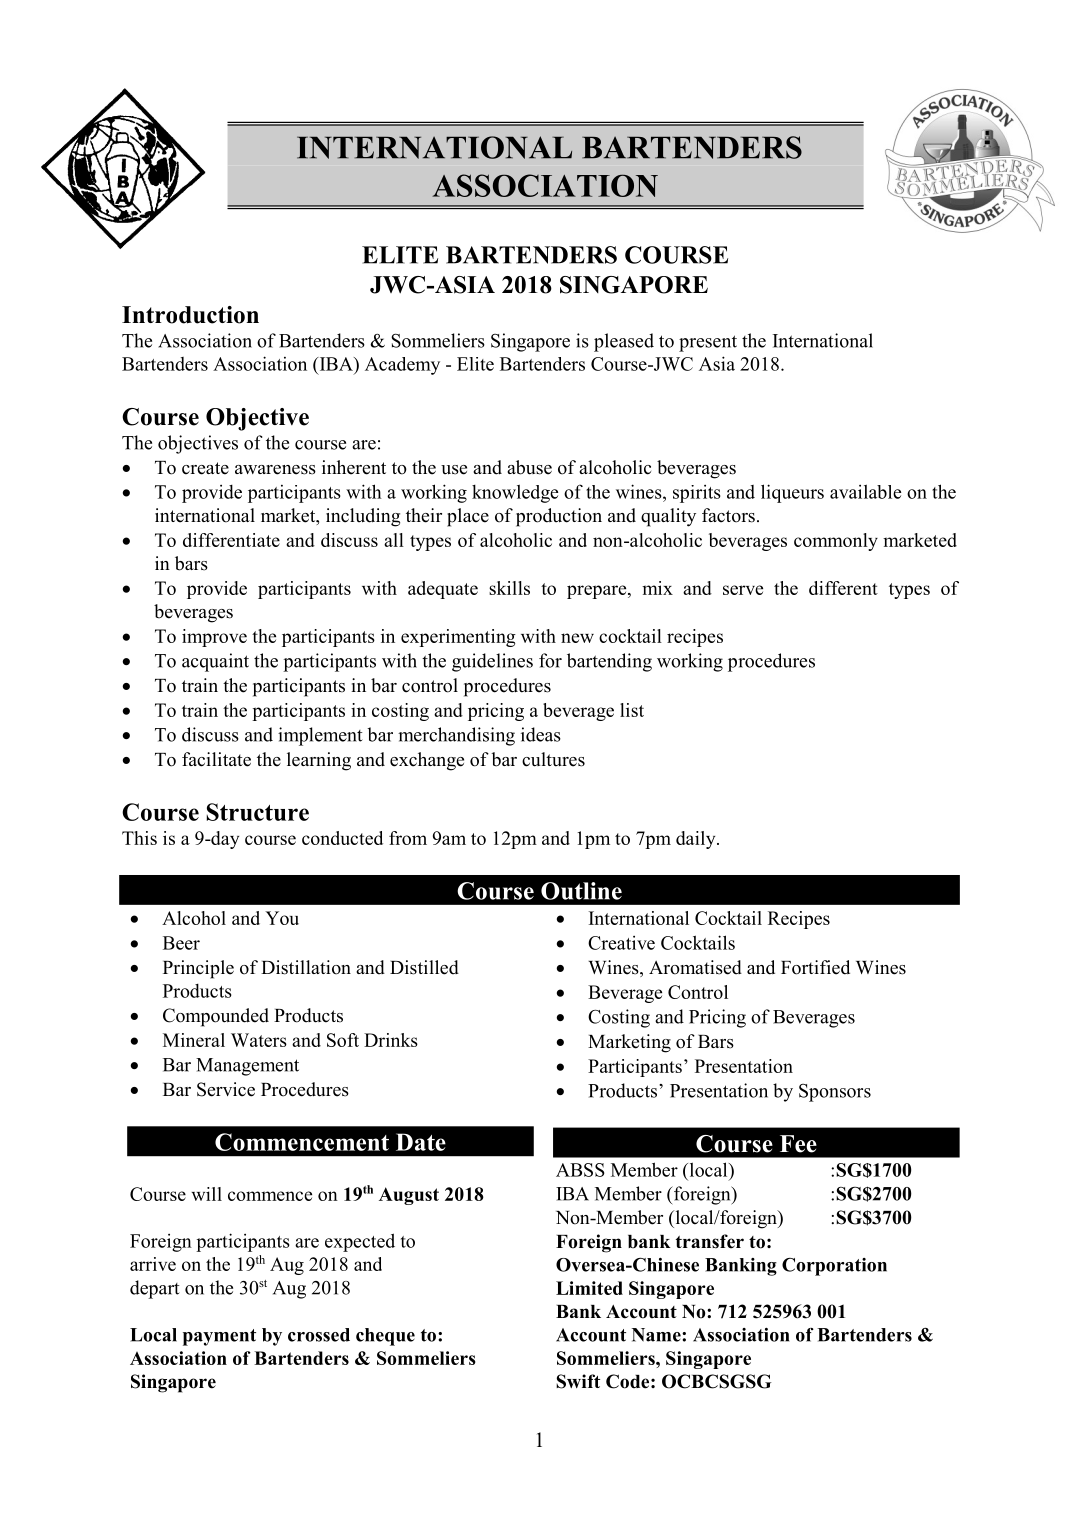 This screenshot has height=1517, width=1073. I want to click on Name, so click(657, 1335).
